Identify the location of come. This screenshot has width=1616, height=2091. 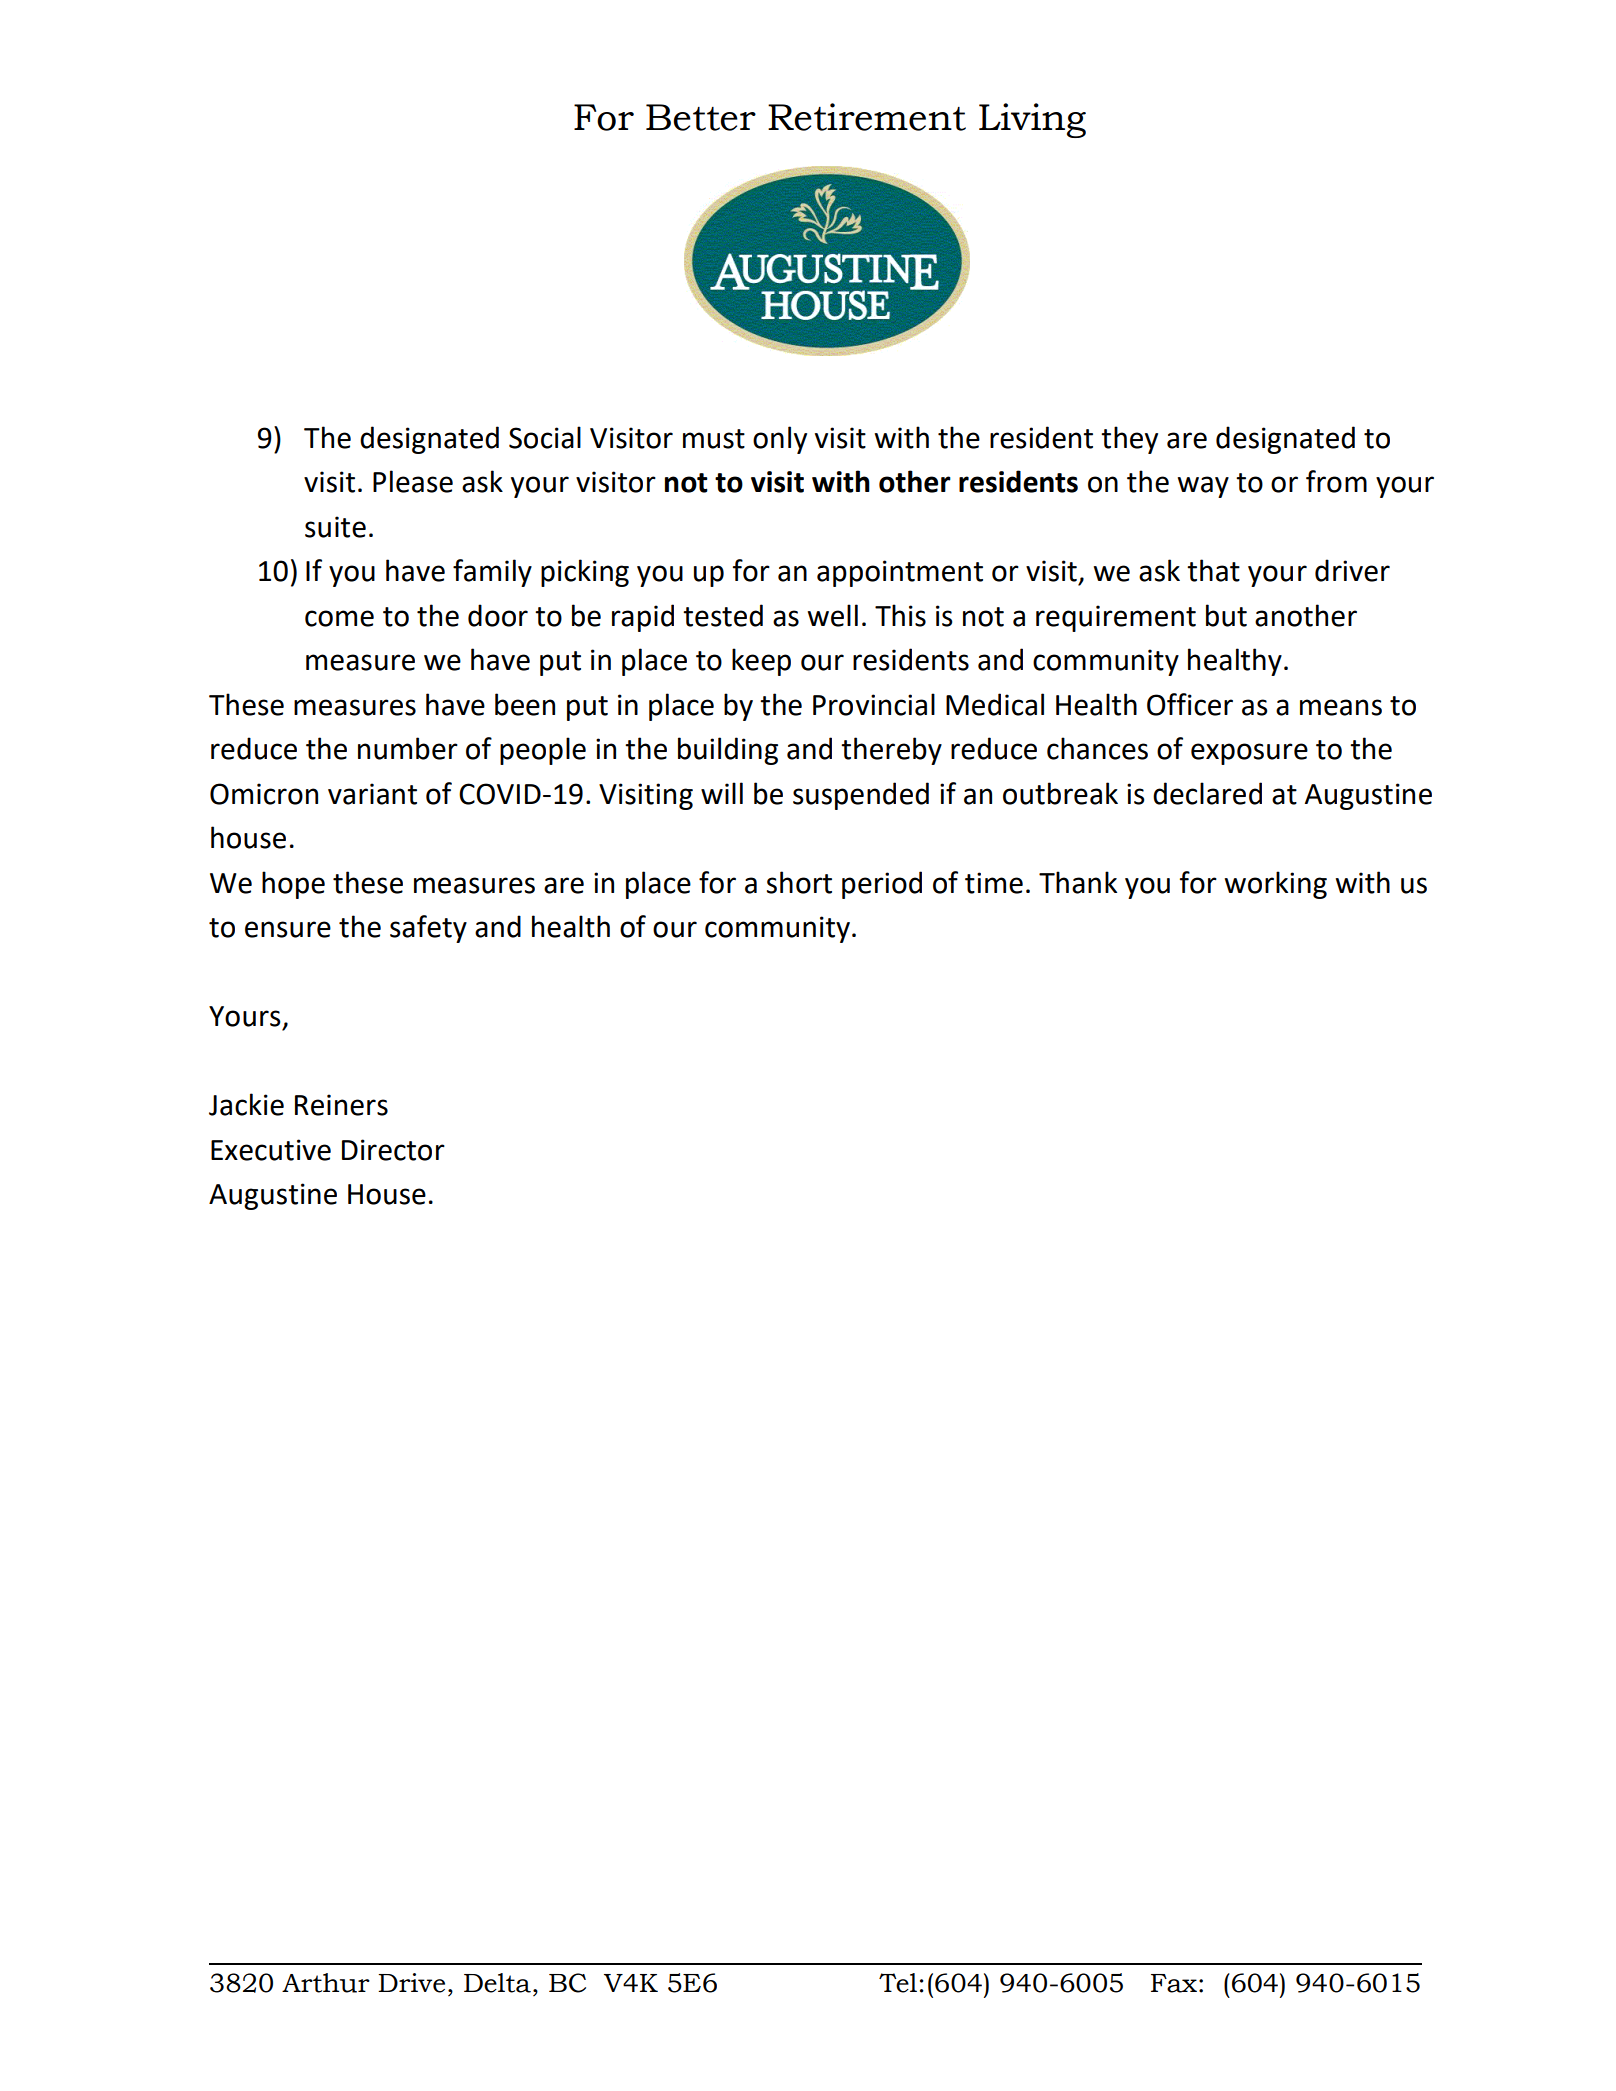
(339, 618).
